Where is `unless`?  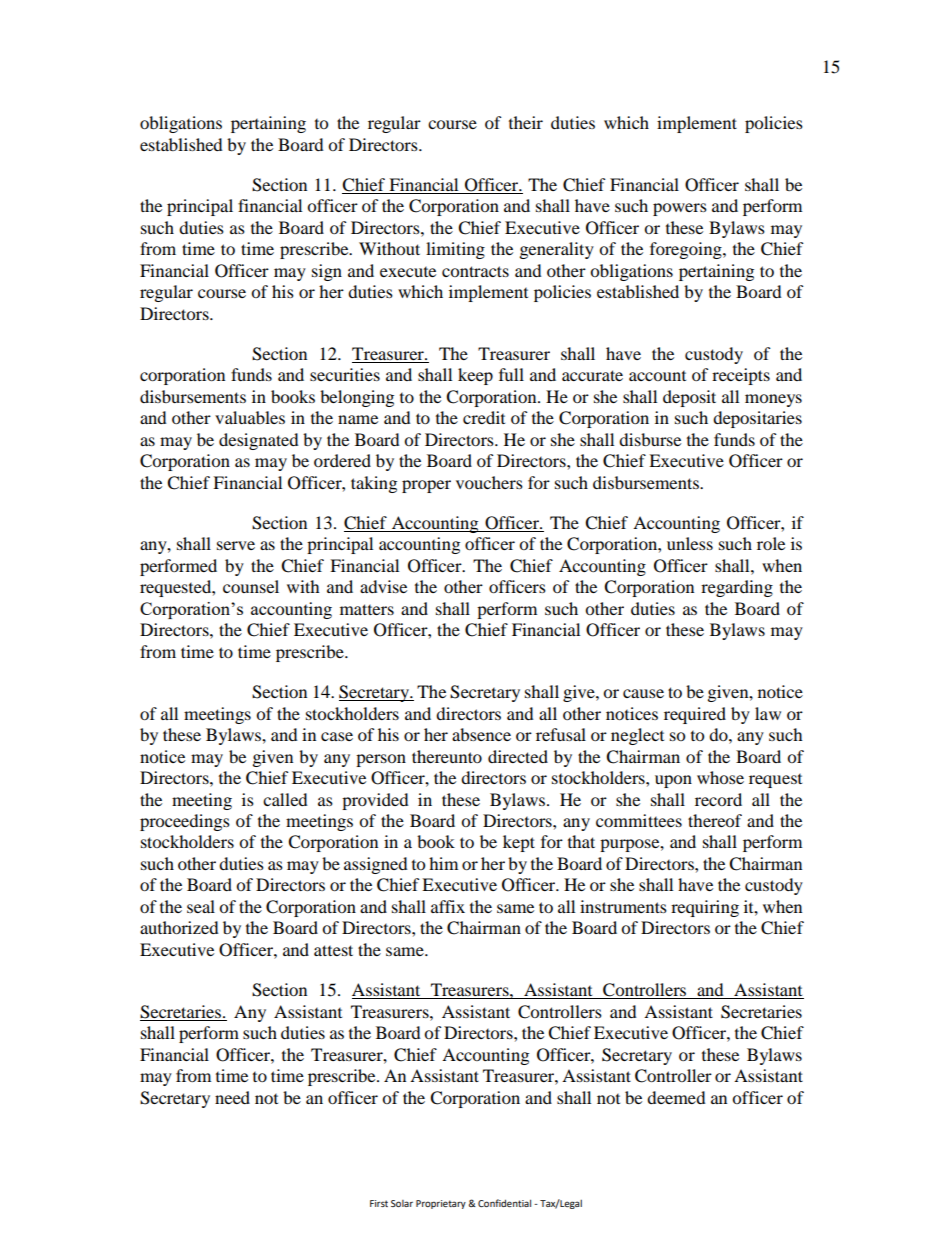
unless is located at coordinates (690, 543).
